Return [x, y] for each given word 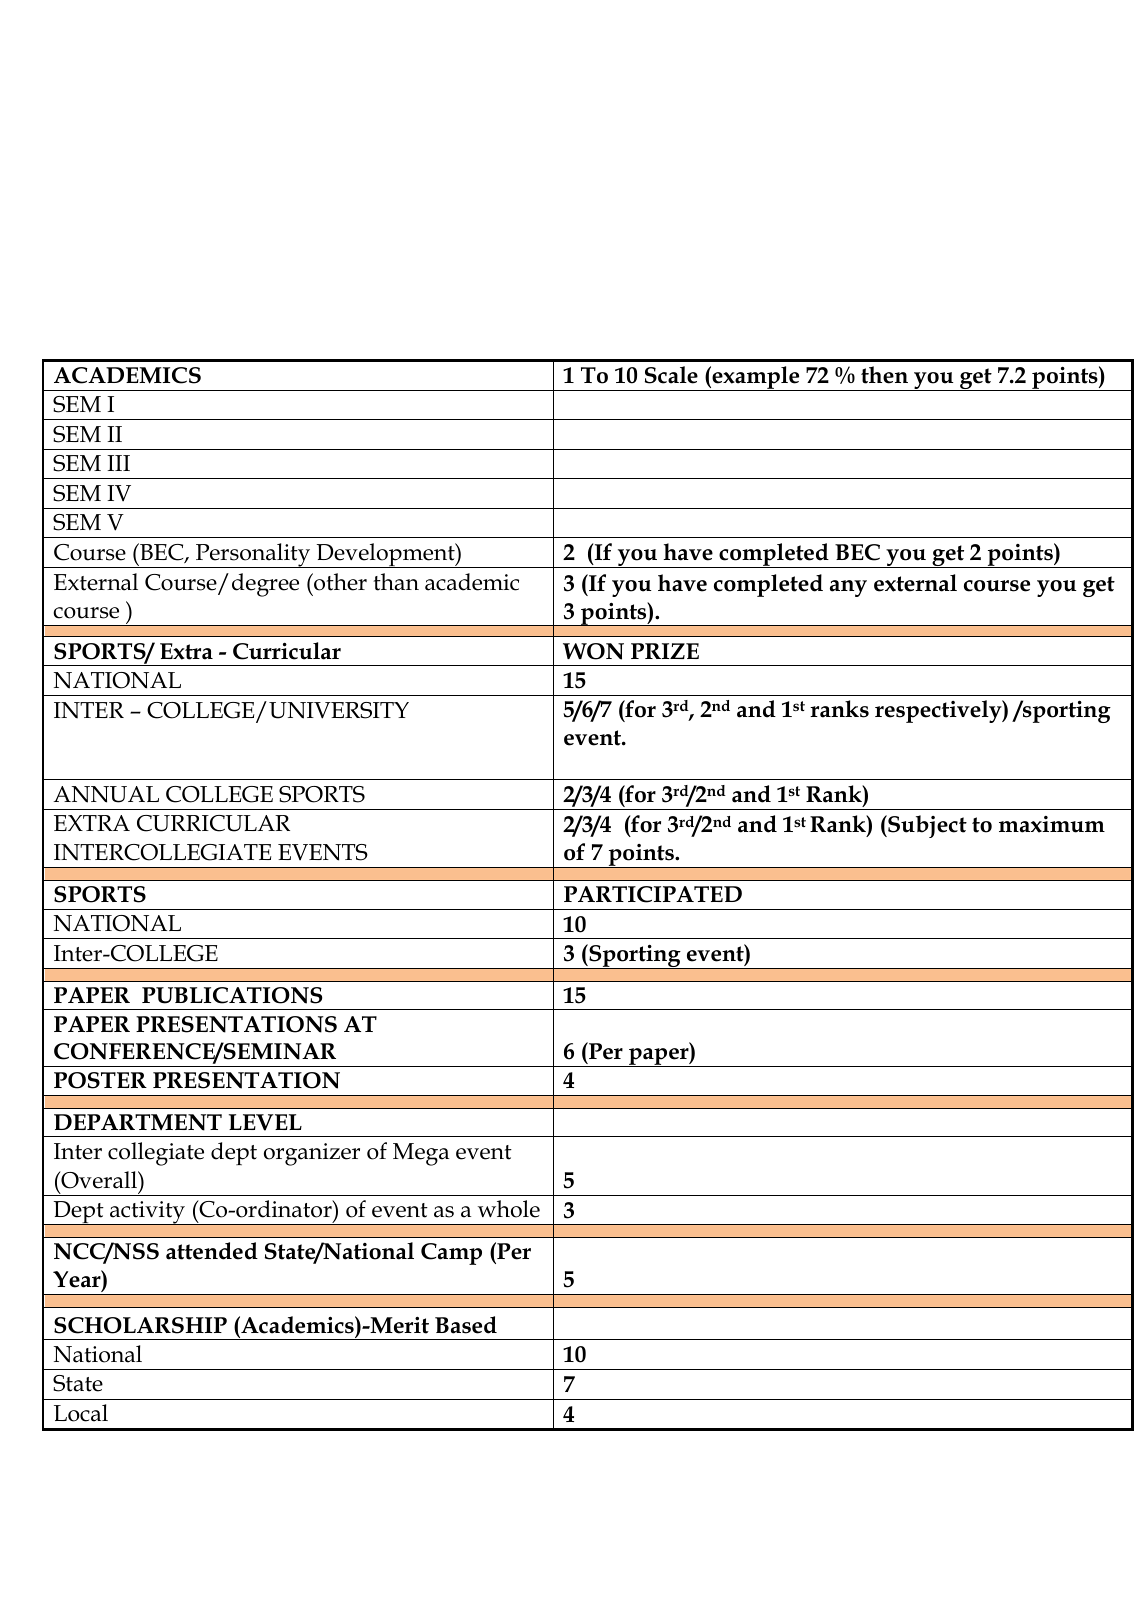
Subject [926, 826]
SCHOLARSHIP [140, 1325]
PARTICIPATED [653, 894]
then [884, 375]
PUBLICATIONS [232, 995]
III [118, 463]
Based [466, 1325]
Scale [671, 375]
